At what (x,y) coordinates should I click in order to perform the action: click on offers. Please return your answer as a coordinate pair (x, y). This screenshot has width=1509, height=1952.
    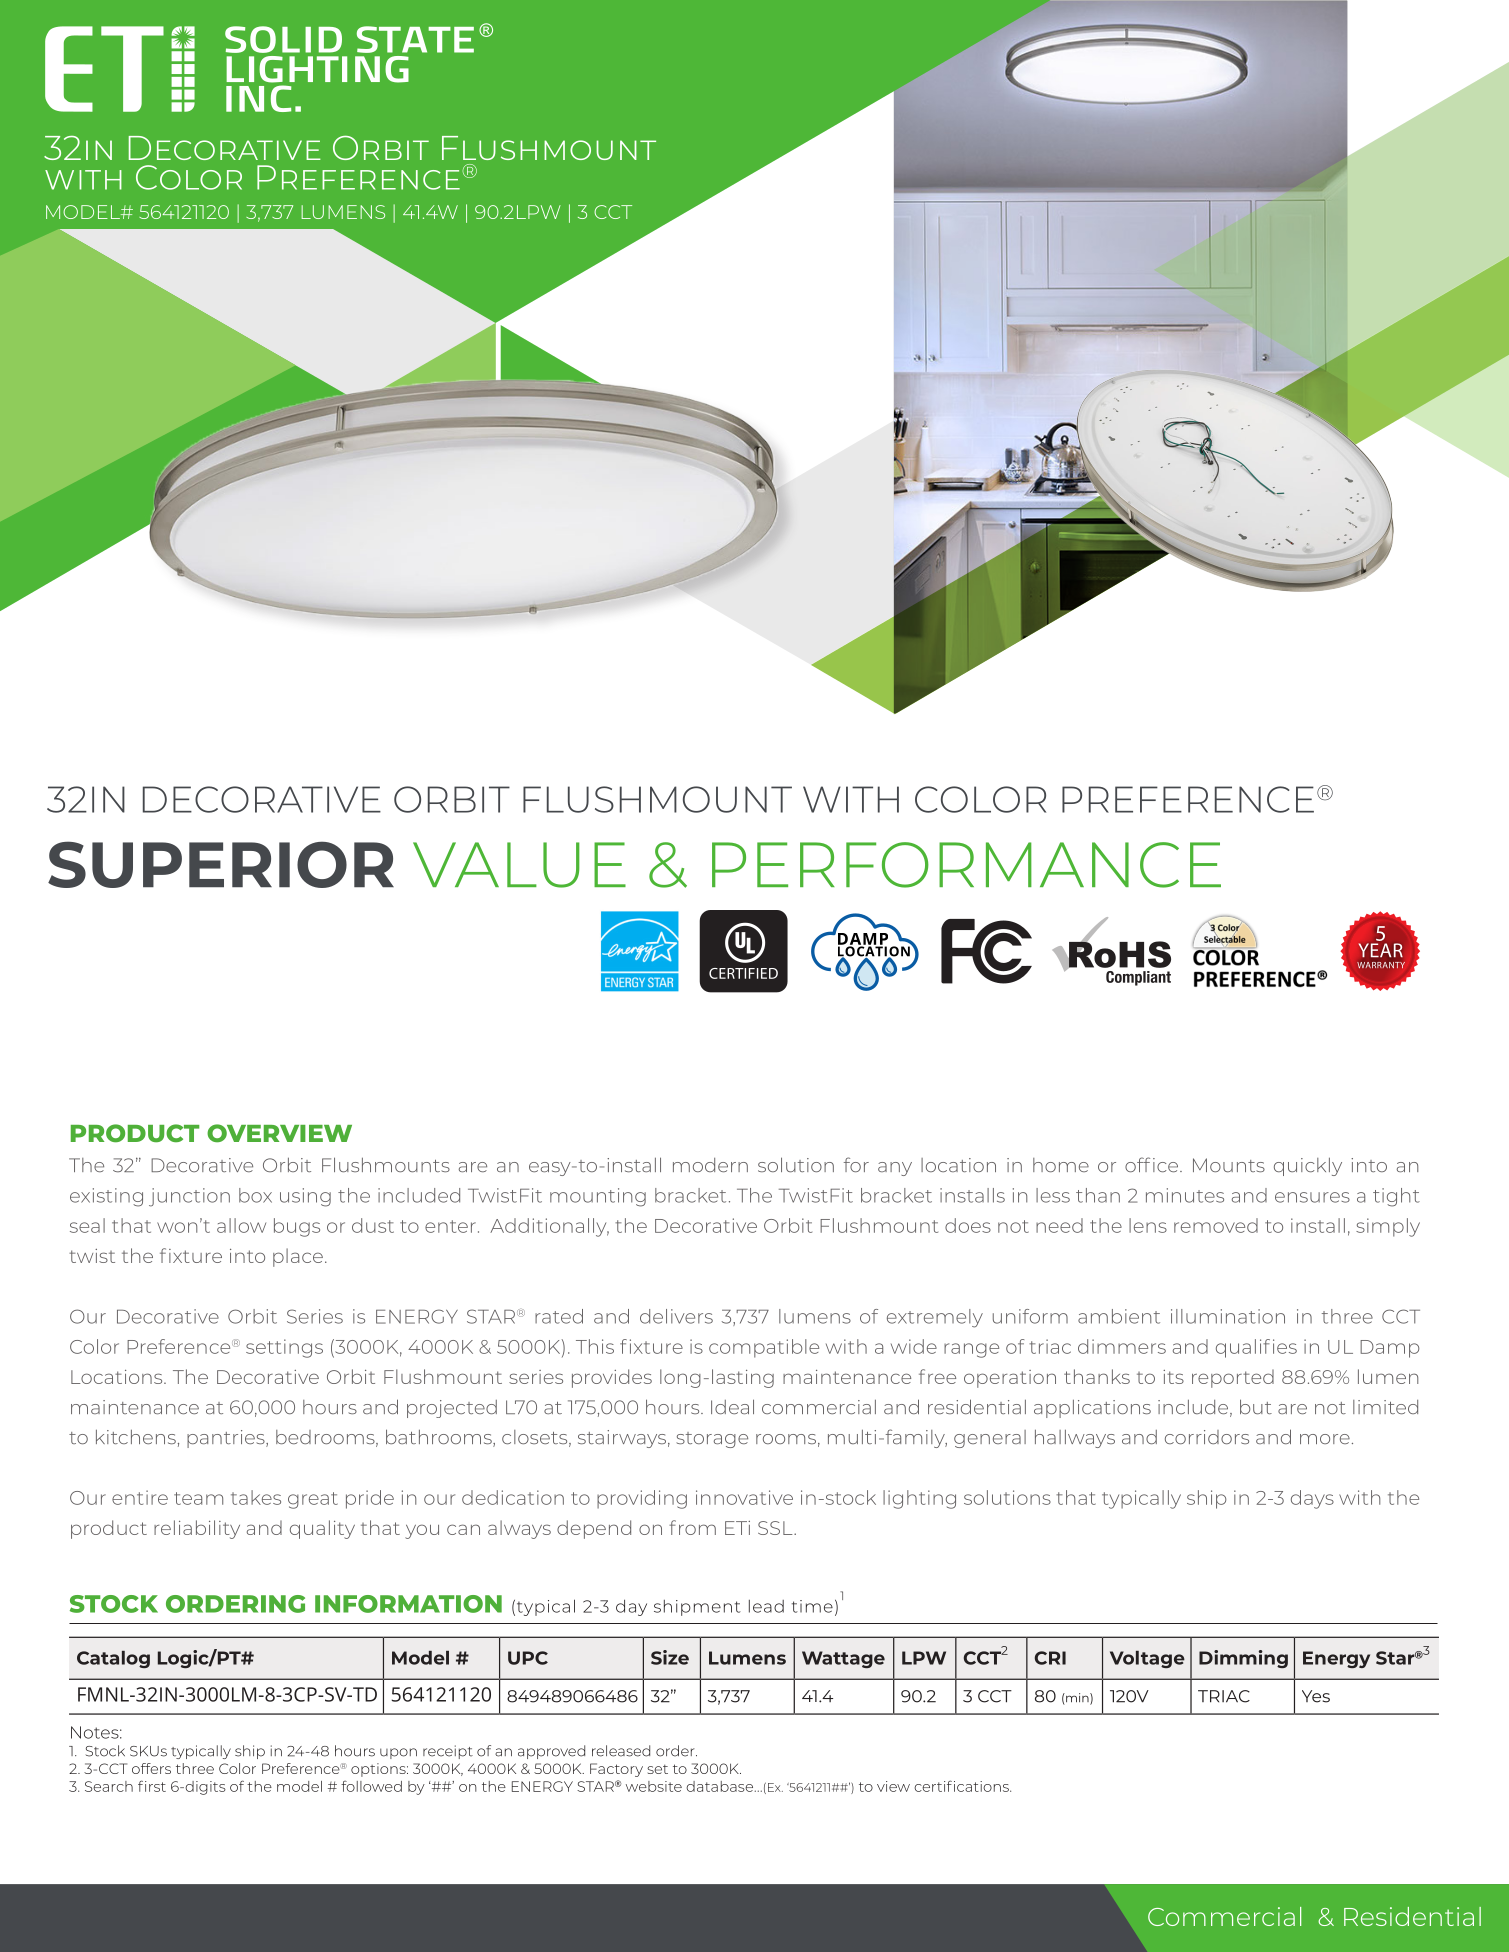
    Looking at the image, I should click on (151, 1768).
